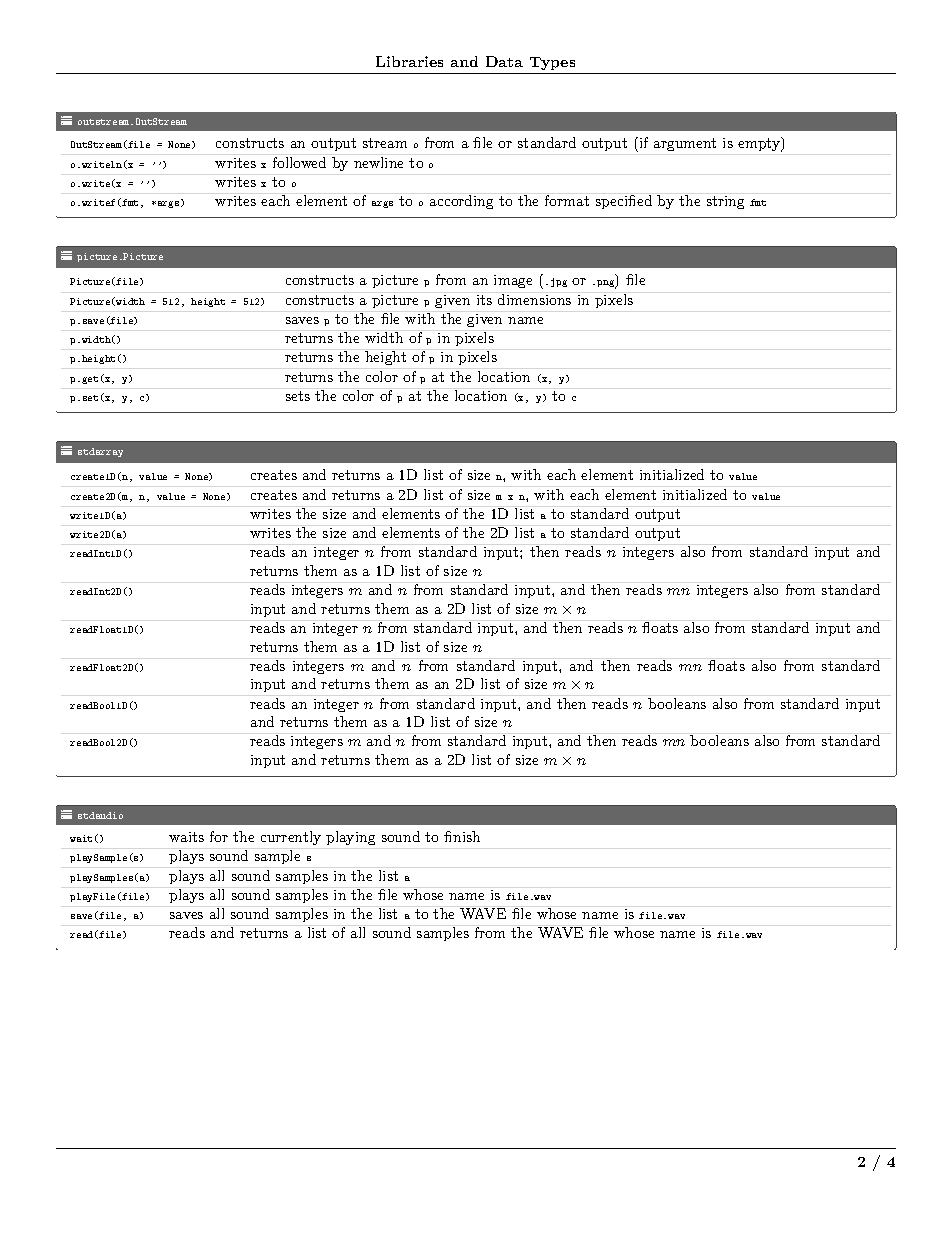 The image size is (952, 1233). Describe the element at coordinates (378, 162) in the image. I see `newline` at that location.
